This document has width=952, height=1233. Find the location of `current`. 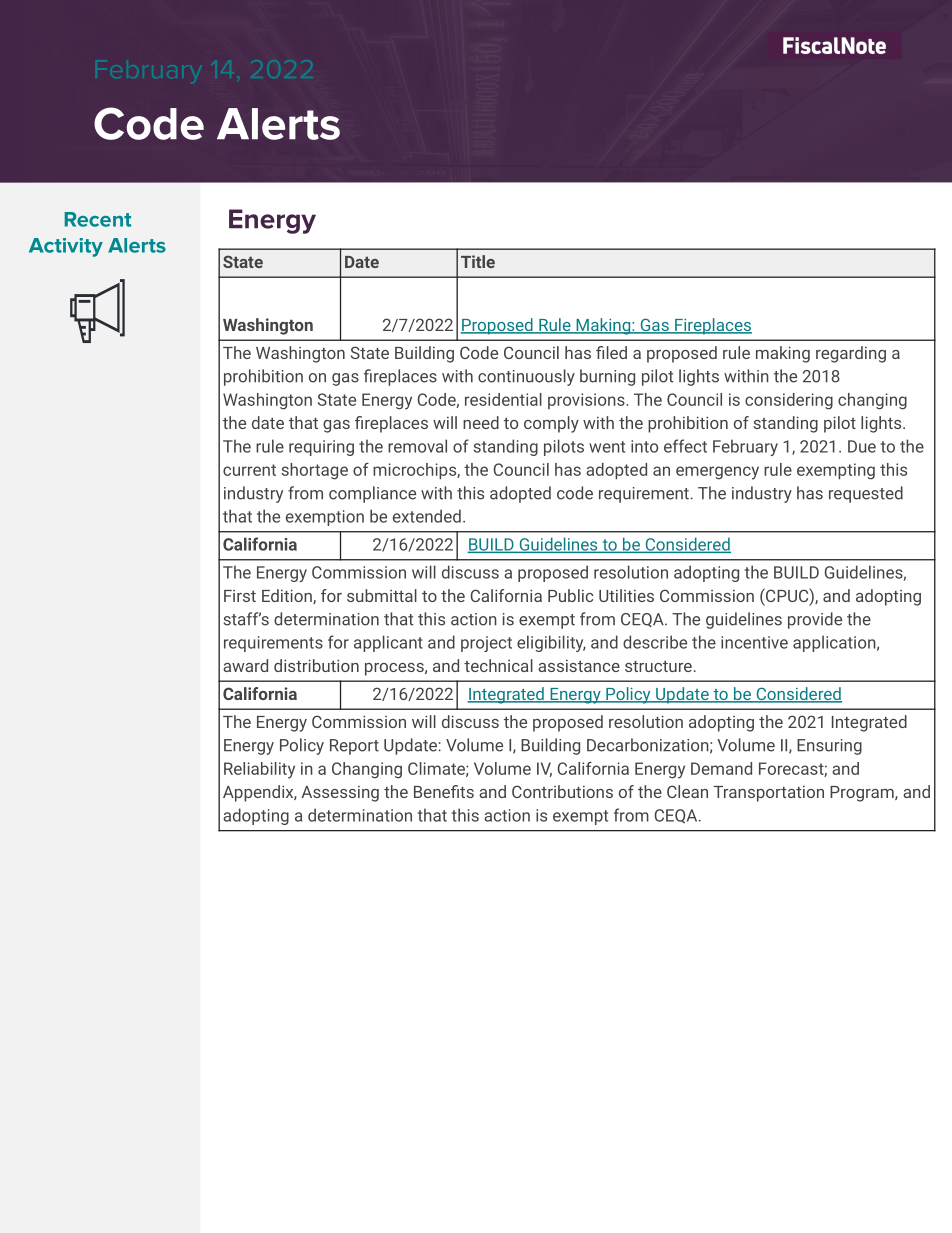

current is located at coordinates (249, 470).
